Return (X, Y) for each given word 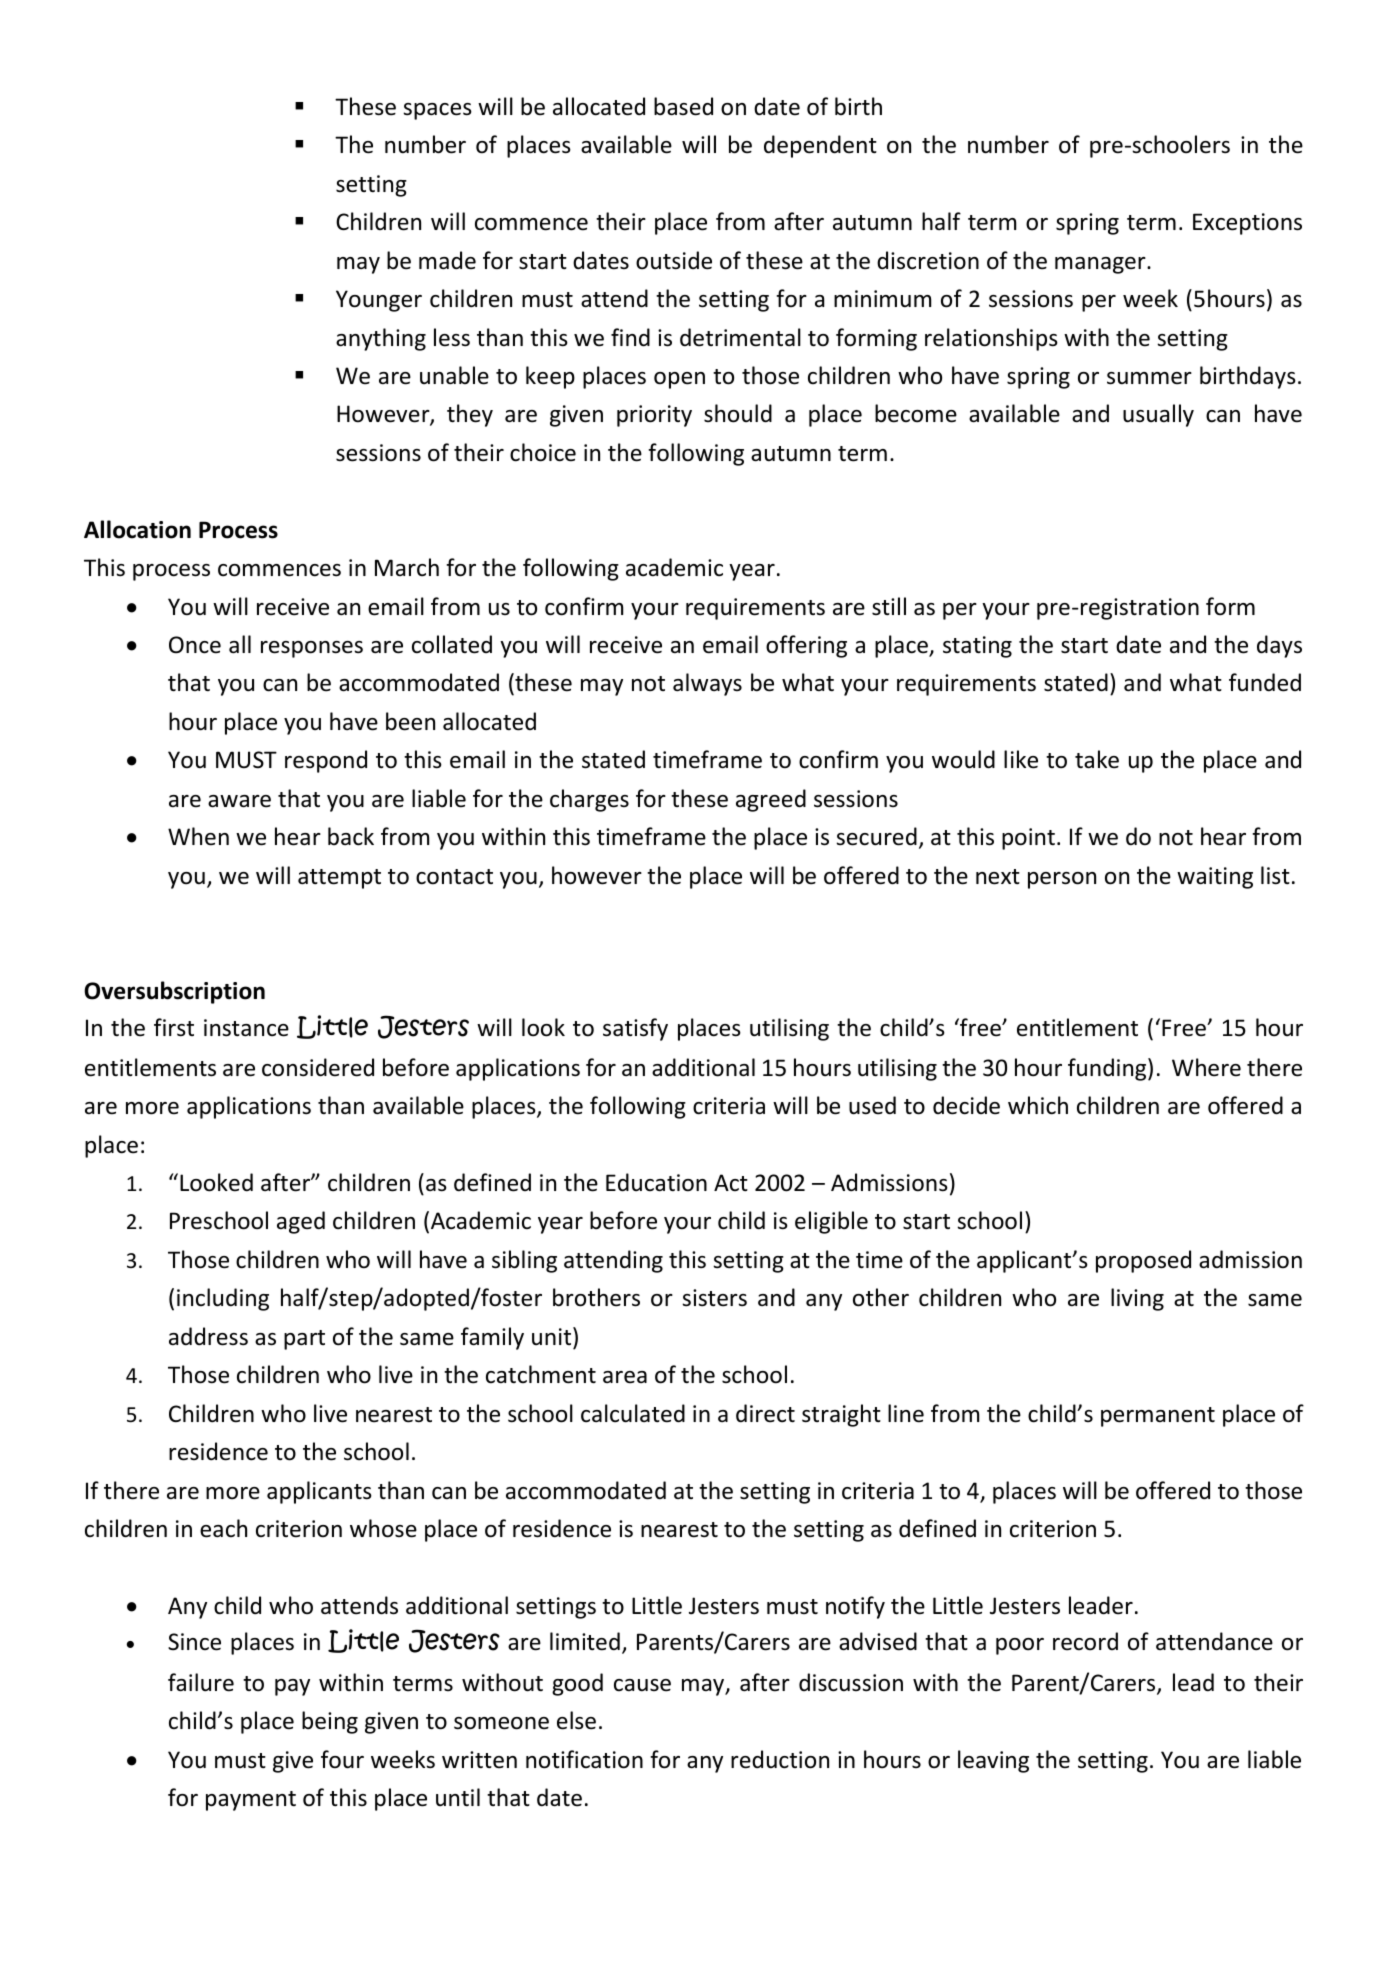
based (683, 106)
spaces (437, 111)
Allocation (137, 529)
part (304, 1340)
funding (1108, 1069)
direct (765, 1413)
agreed (771, 800)
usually (1158, 415)
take (1097, 759)
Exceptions (1247, 224)
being (330, 1722)
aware (239, 801)
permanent (1158, 1417)
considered (318, 1067)
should (738, 413)
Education (656, 1182)
